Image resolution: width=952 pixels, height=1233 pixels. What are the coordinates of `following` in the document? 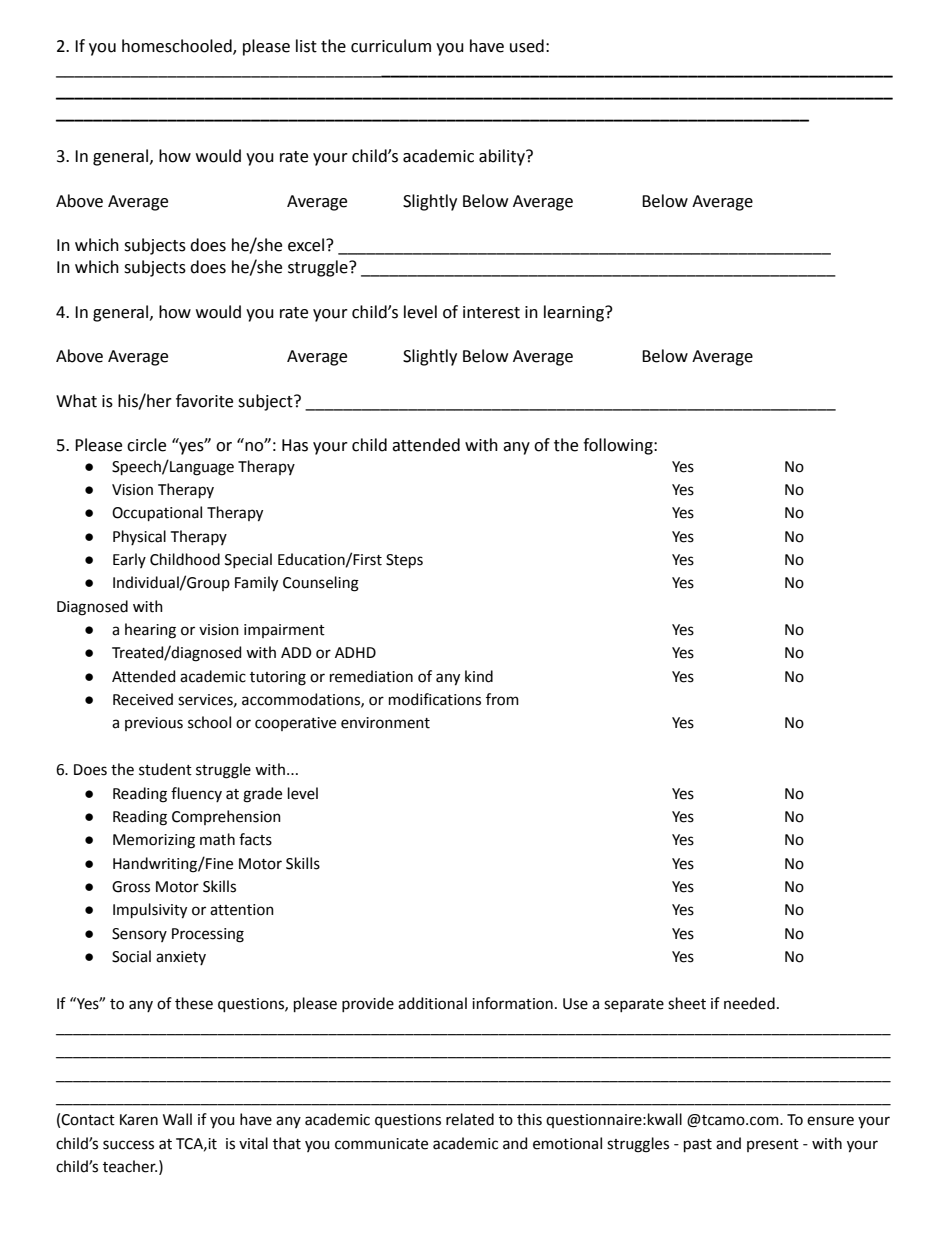 It's located at (619, 446).
